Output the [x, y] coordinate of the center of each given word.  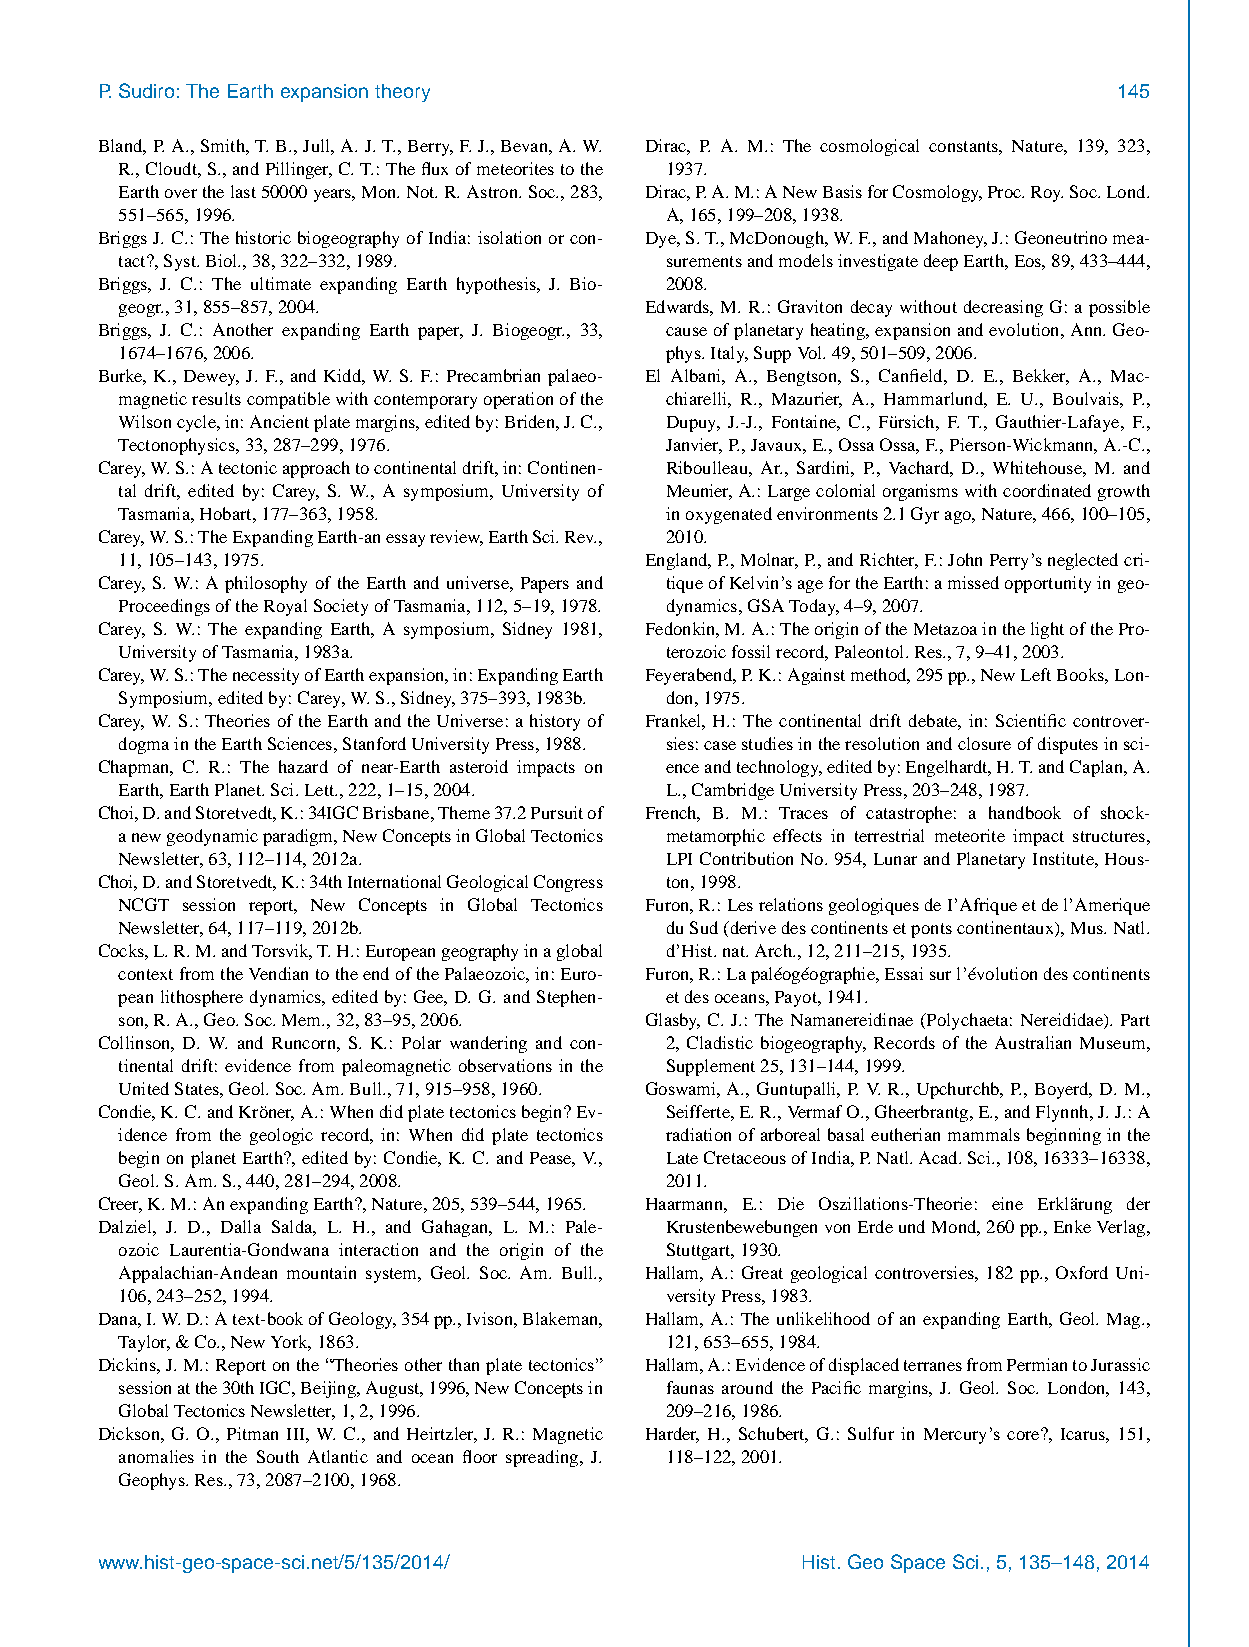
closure [984, 743]
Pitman [252, 1433]
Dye [662, 240]
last [243, 191]
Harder [672, 1434]
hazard [303, 766]
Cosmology [937, 193]
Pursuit [557, 812]
